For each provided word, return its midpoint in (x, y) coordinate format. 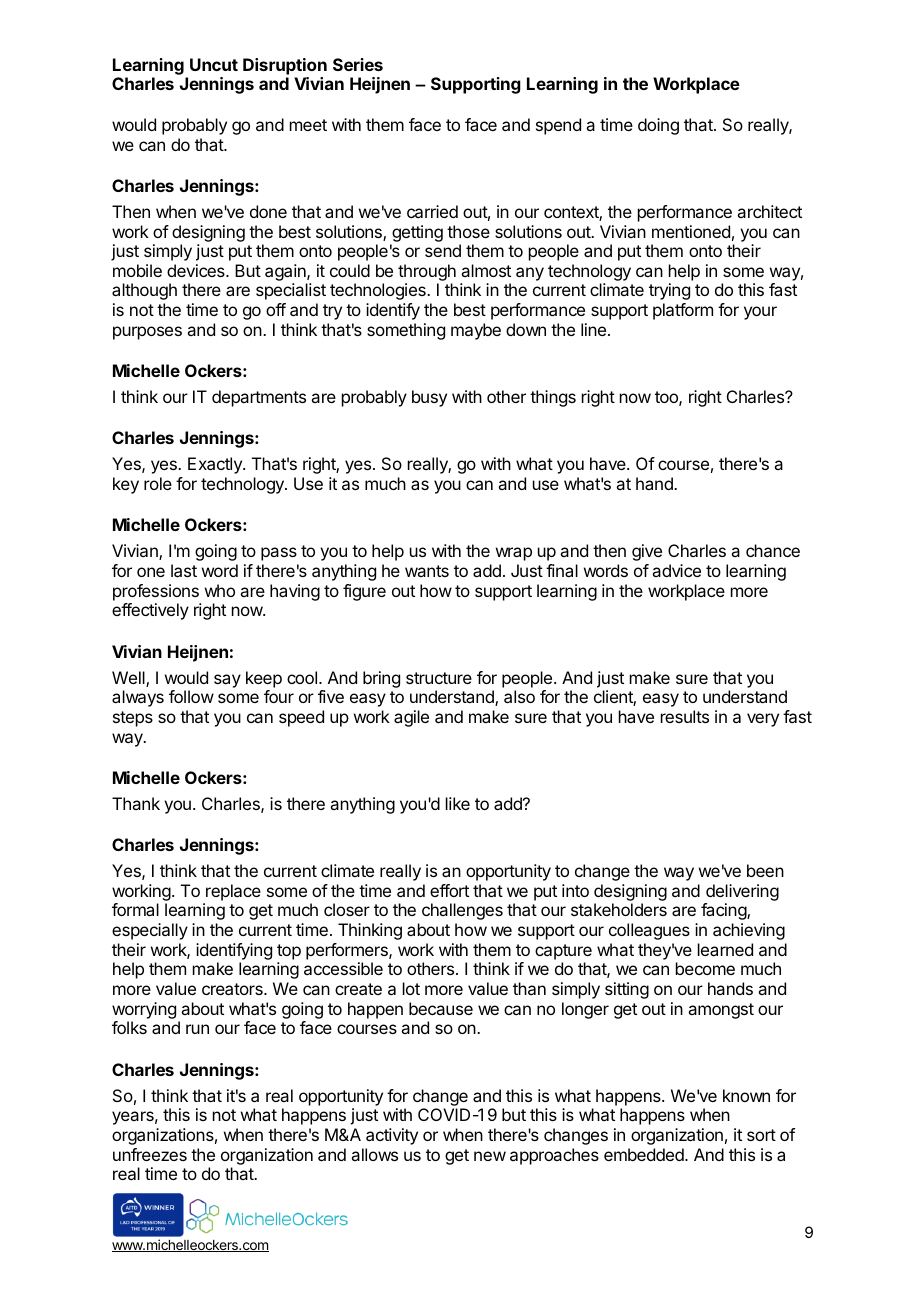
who (220, 590)
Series (358, 64)
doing (658, 126)
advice (676, 570)
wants (427, 571)
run (197, 1029)
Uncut (214, 64)
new (490, 1156)
